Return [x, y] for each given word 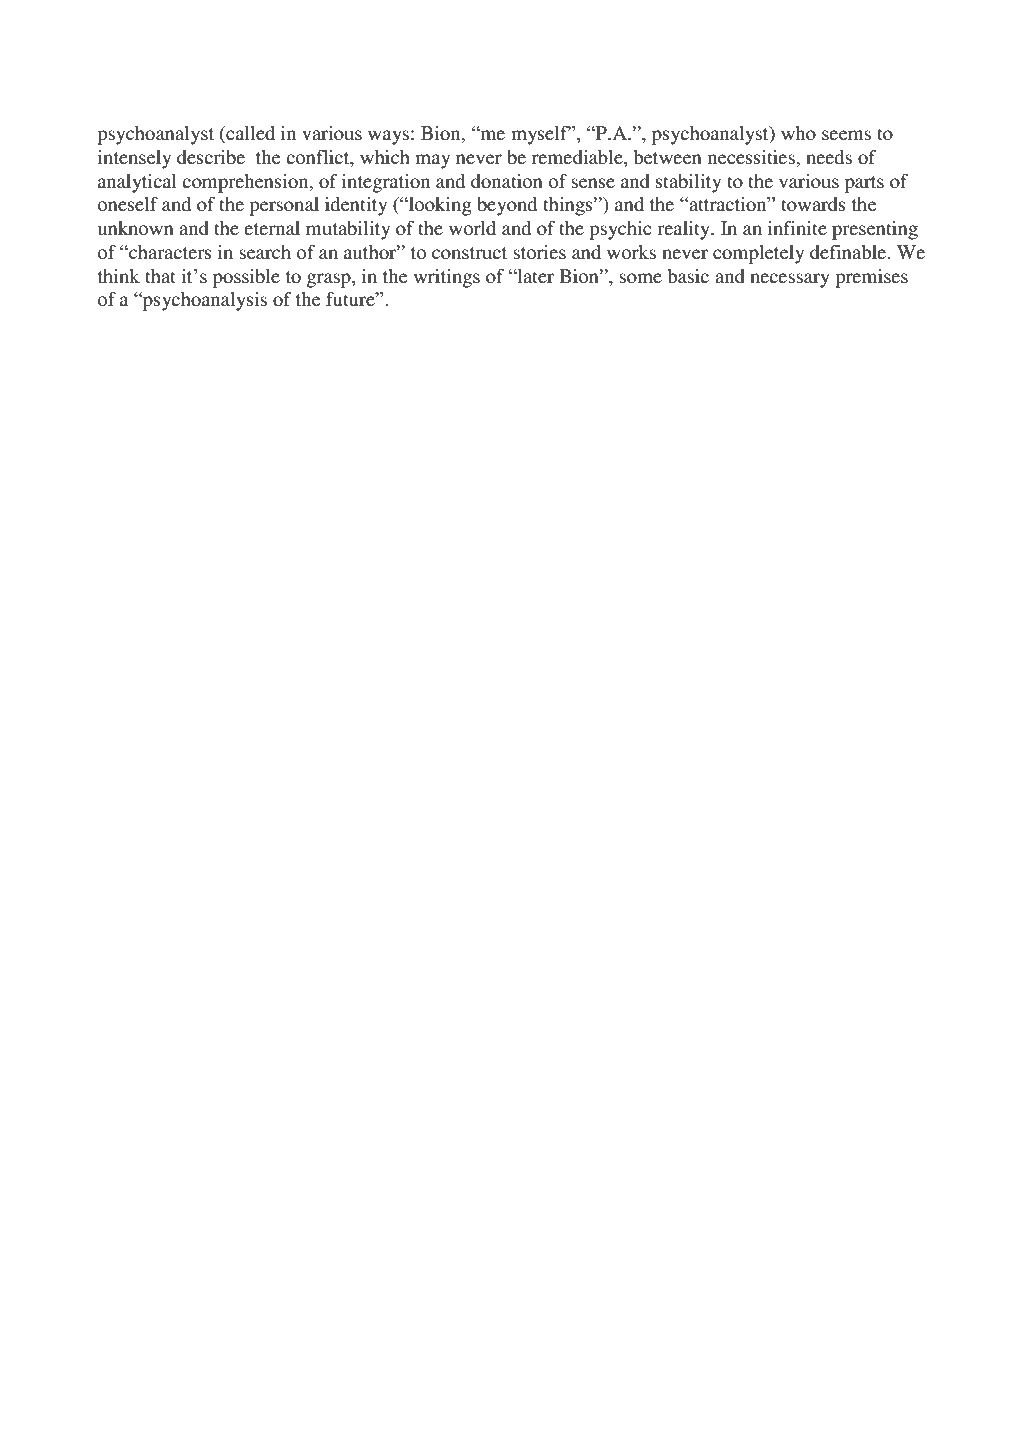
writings [447, 278]
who [798, 133]
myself [541, 135]
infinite [797, 228]
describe [211, 157]
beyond [507, 206]
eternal [272, 228]
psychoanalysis [204, 301]
